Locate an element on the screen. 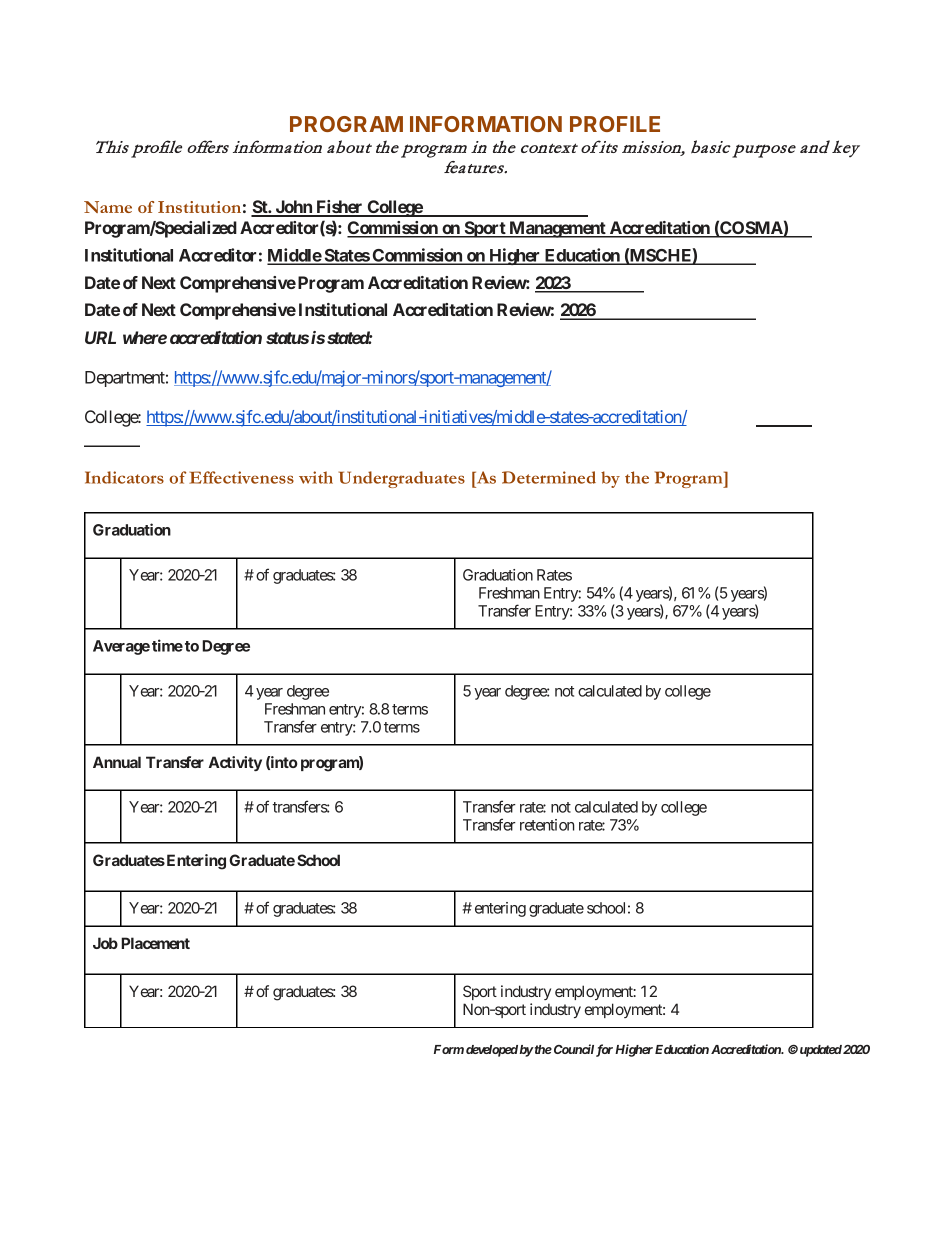  Placement is located at coordinates (155, 943).
